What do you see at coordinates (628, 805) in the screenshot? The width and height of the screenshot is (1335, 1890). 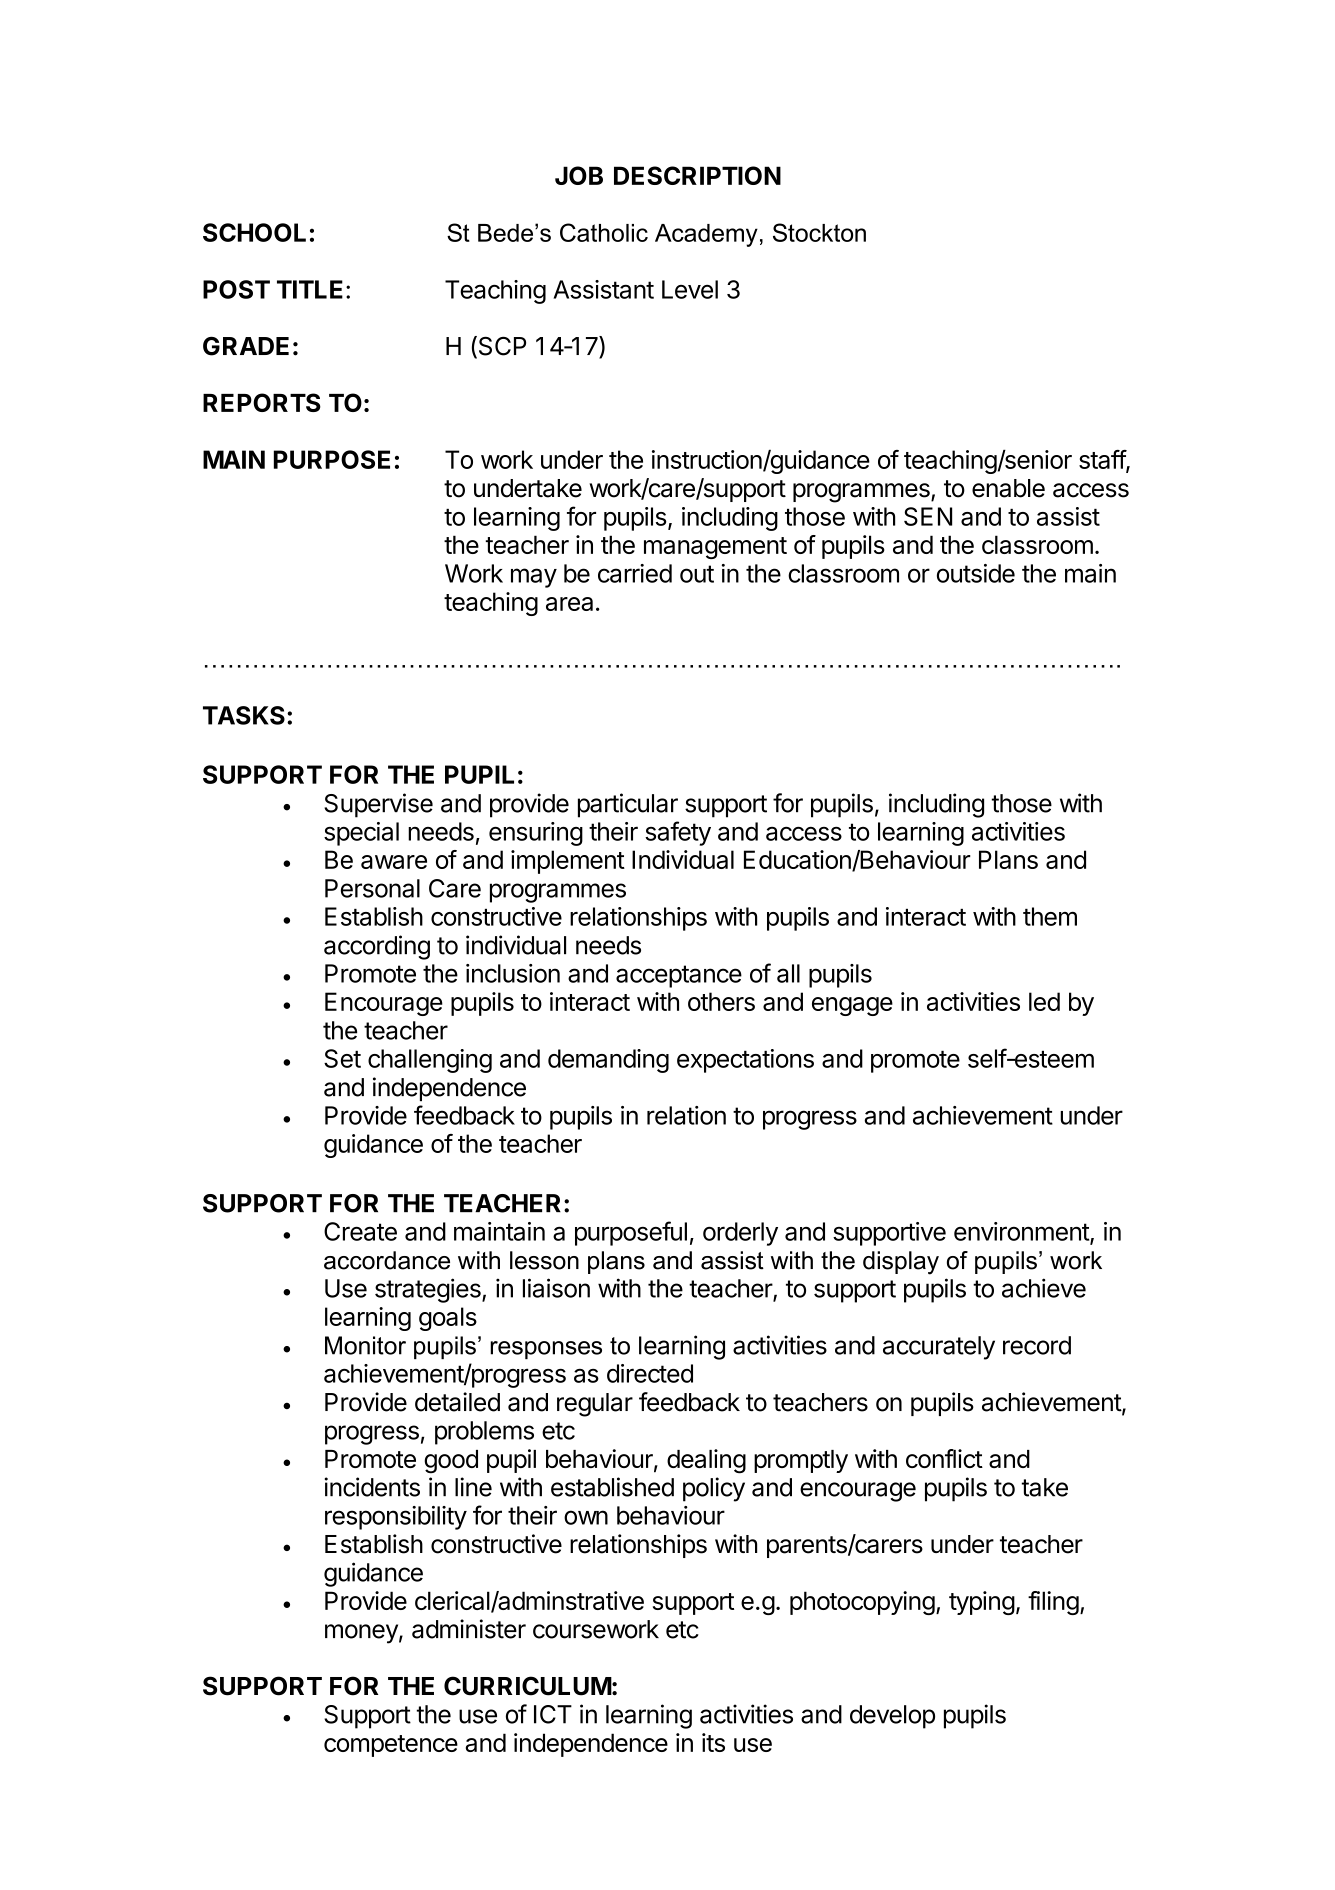 I see `particular` at bounding box center [628, 805].
